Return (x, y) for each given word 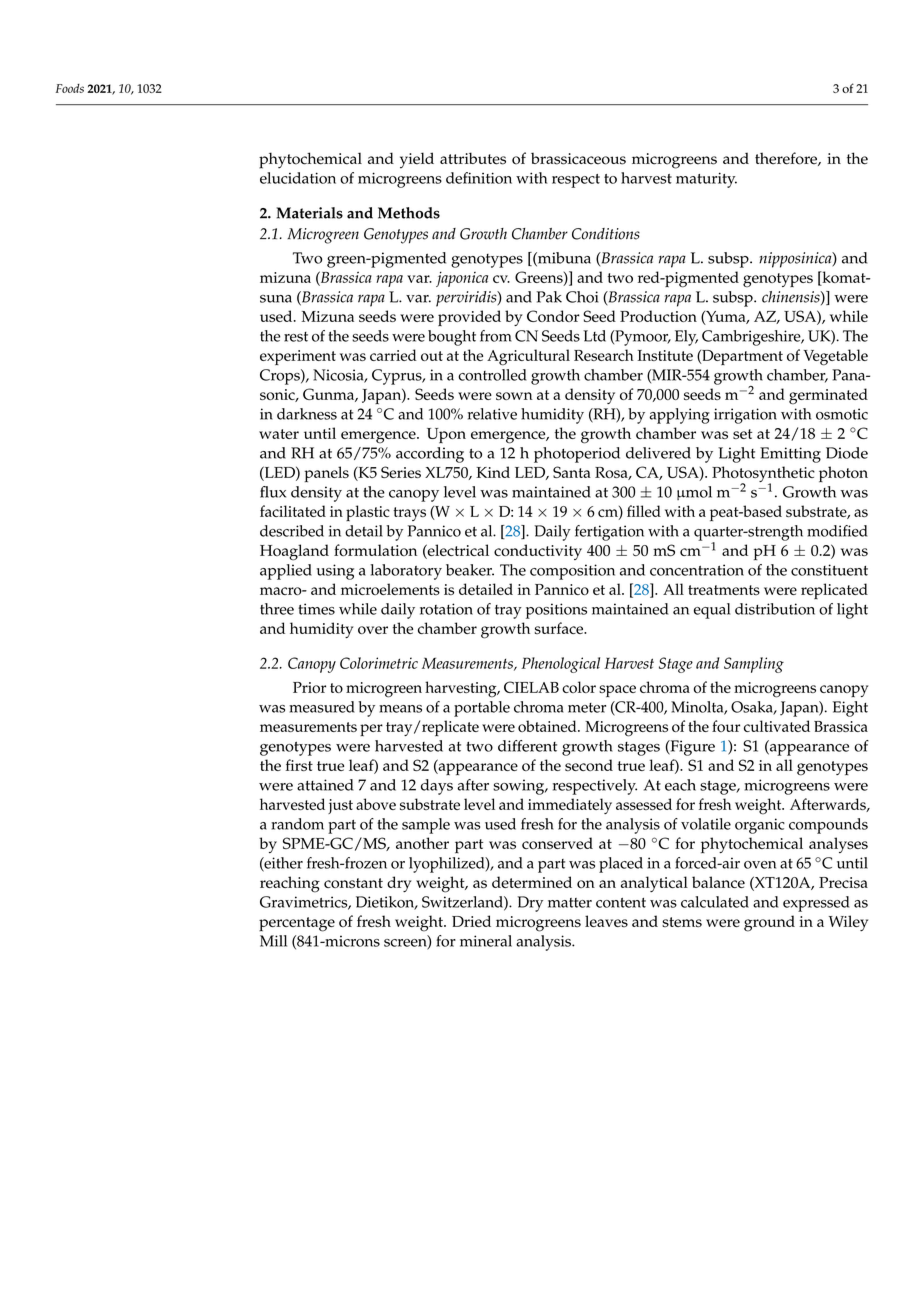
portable (482, 709)
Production (658, 316)
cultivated (777, 726)
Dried (471, 921)
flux (273, 492)
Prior (309, 687)
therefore (787, 159)
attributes (473, 158)
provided (469, 318)
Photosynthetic (763, 475)
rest (296, 337)
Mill (273, 941)
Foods (70, 88)
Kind (493, 472)
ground (769, 923)
